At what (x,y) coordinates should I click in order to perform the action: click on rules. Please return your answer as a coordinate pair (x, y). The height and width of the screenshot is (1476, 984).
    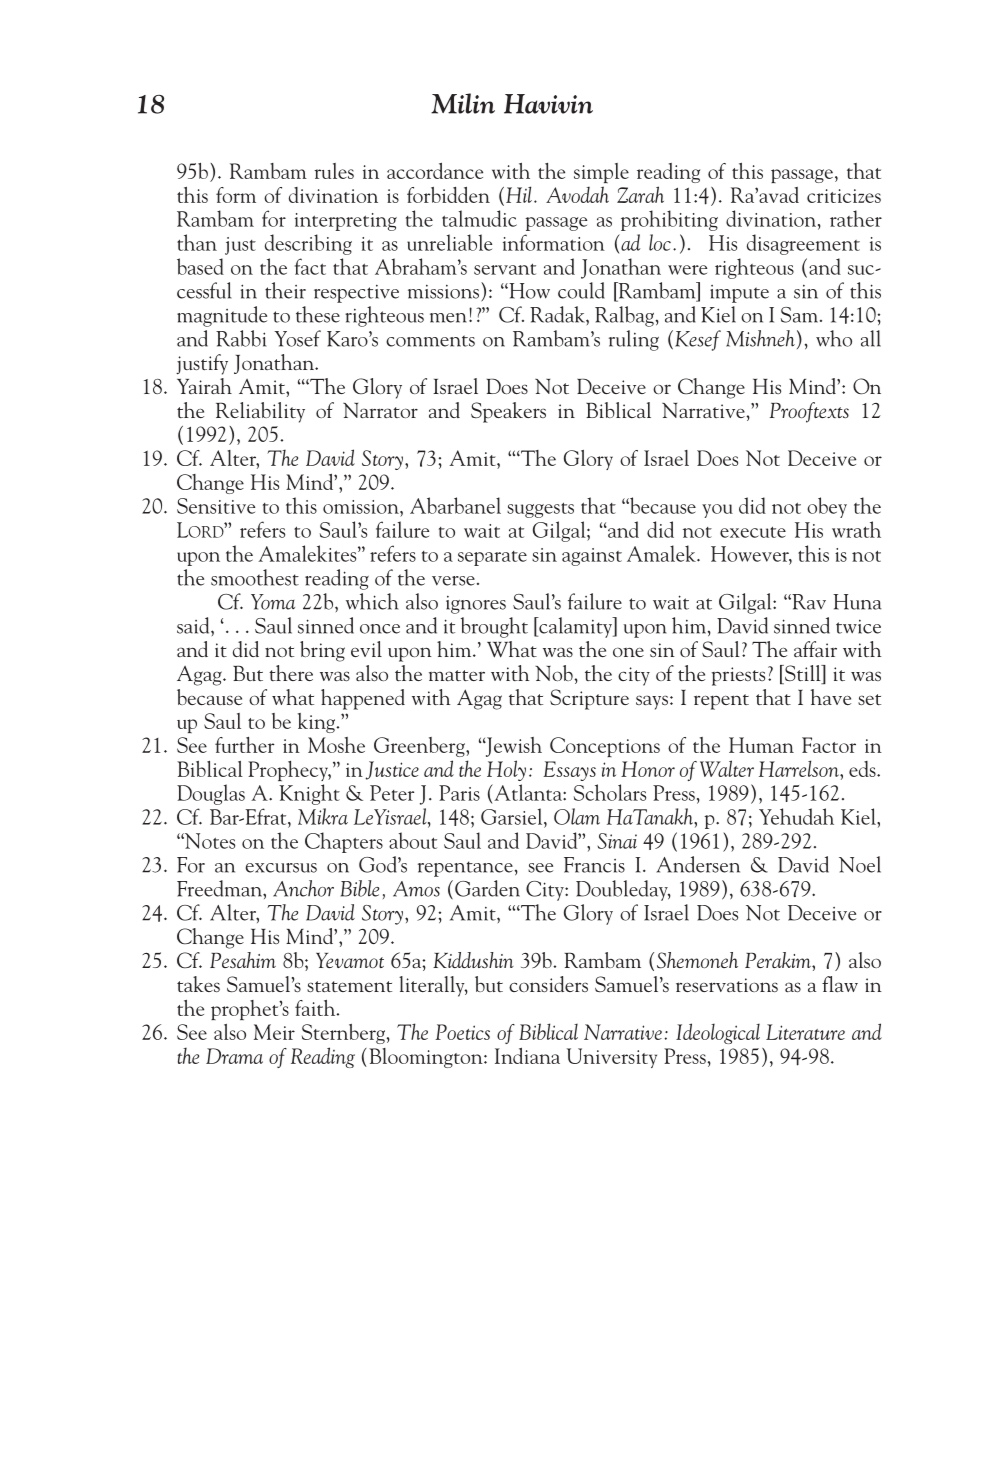
    Looking at the image, I should click on (334, 171).
